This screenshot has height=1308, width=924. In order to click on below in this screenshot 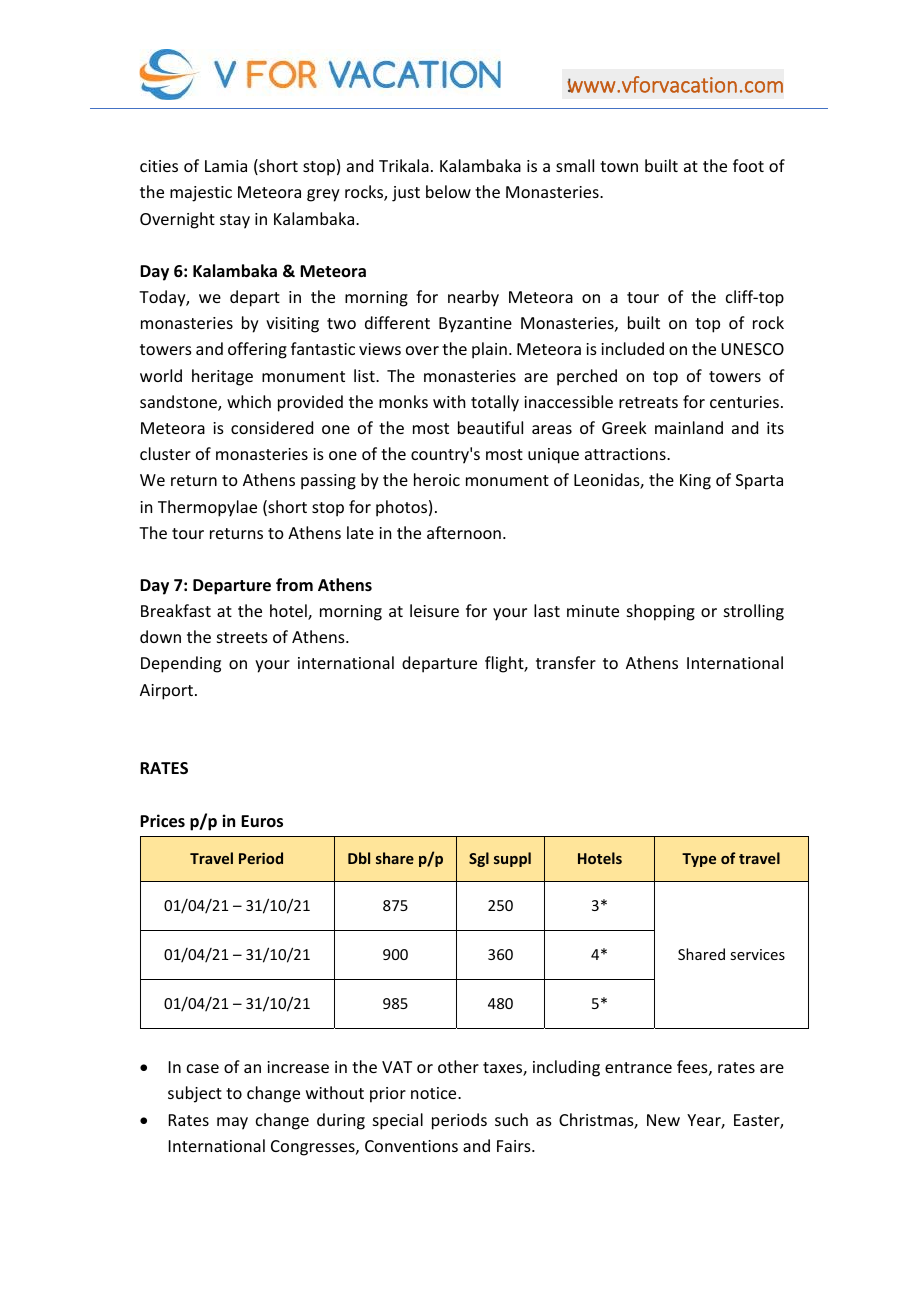, I will do `click(448, 191)`.
